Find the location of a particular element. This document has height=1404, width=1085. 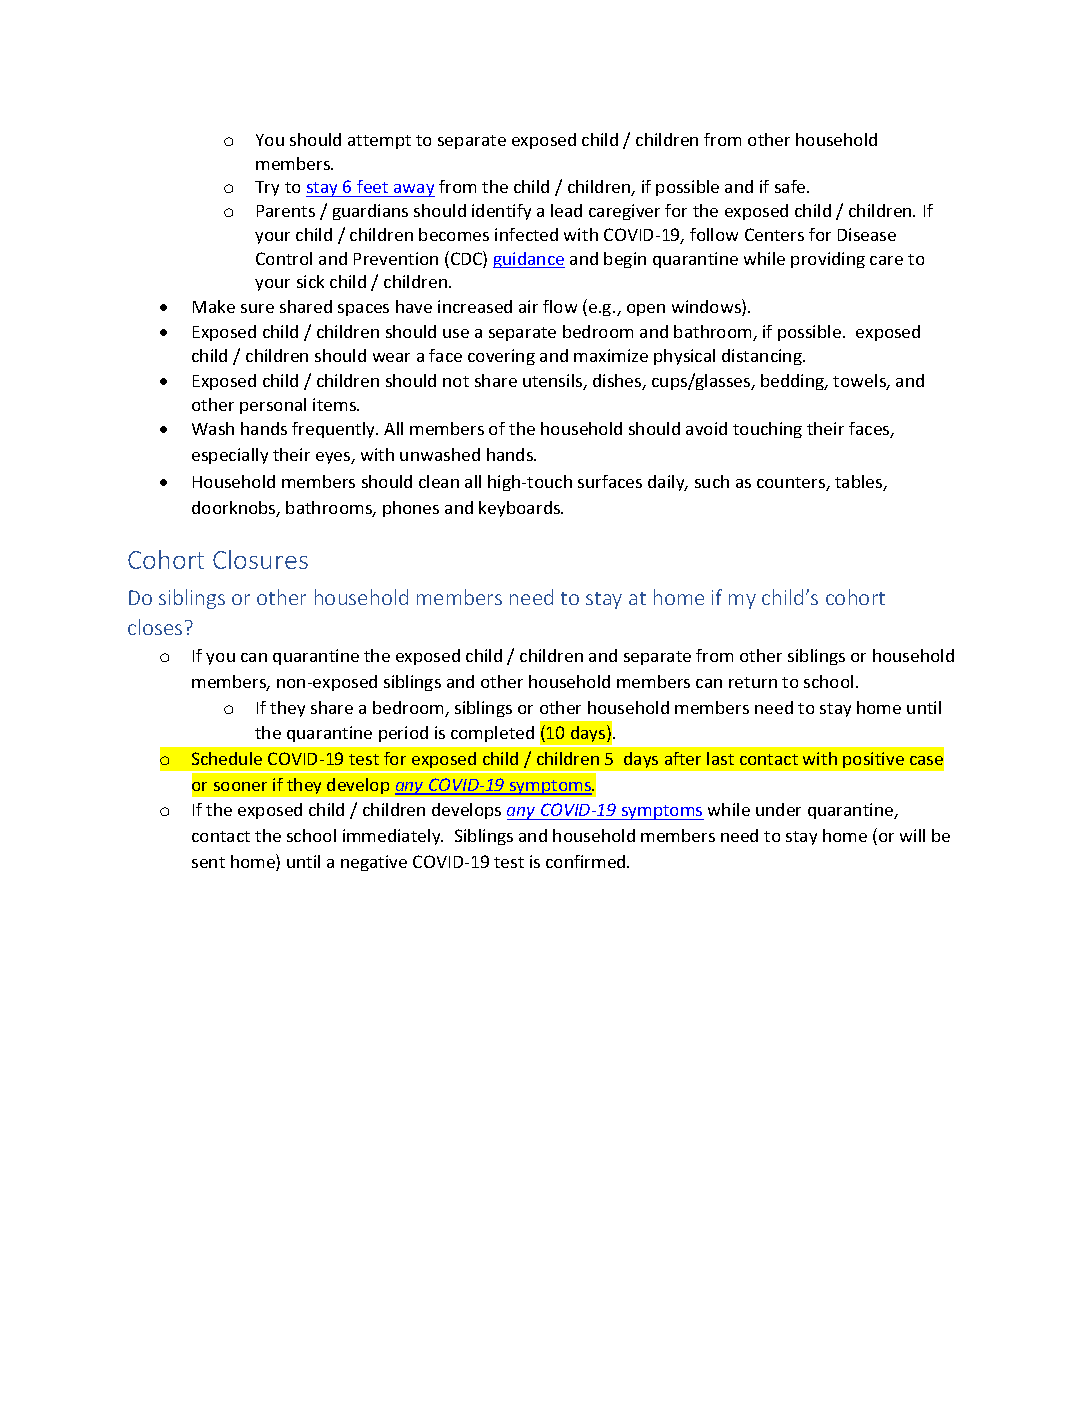

confirmed is located at coordinates (587, 861).
